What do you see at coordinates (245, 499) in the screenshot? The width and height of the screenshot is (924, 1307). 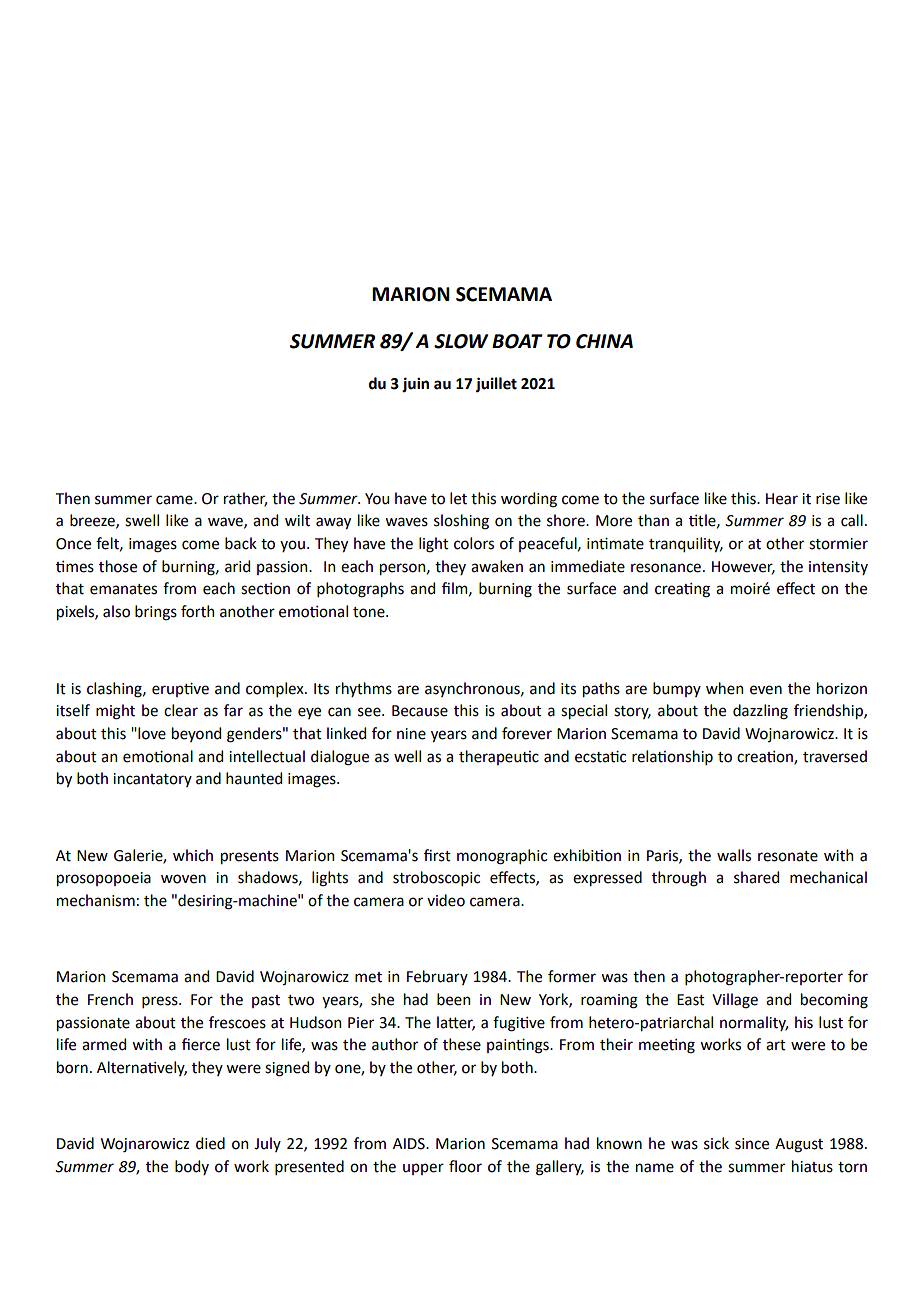 I see `rather` at bounding box center [245, 499].
